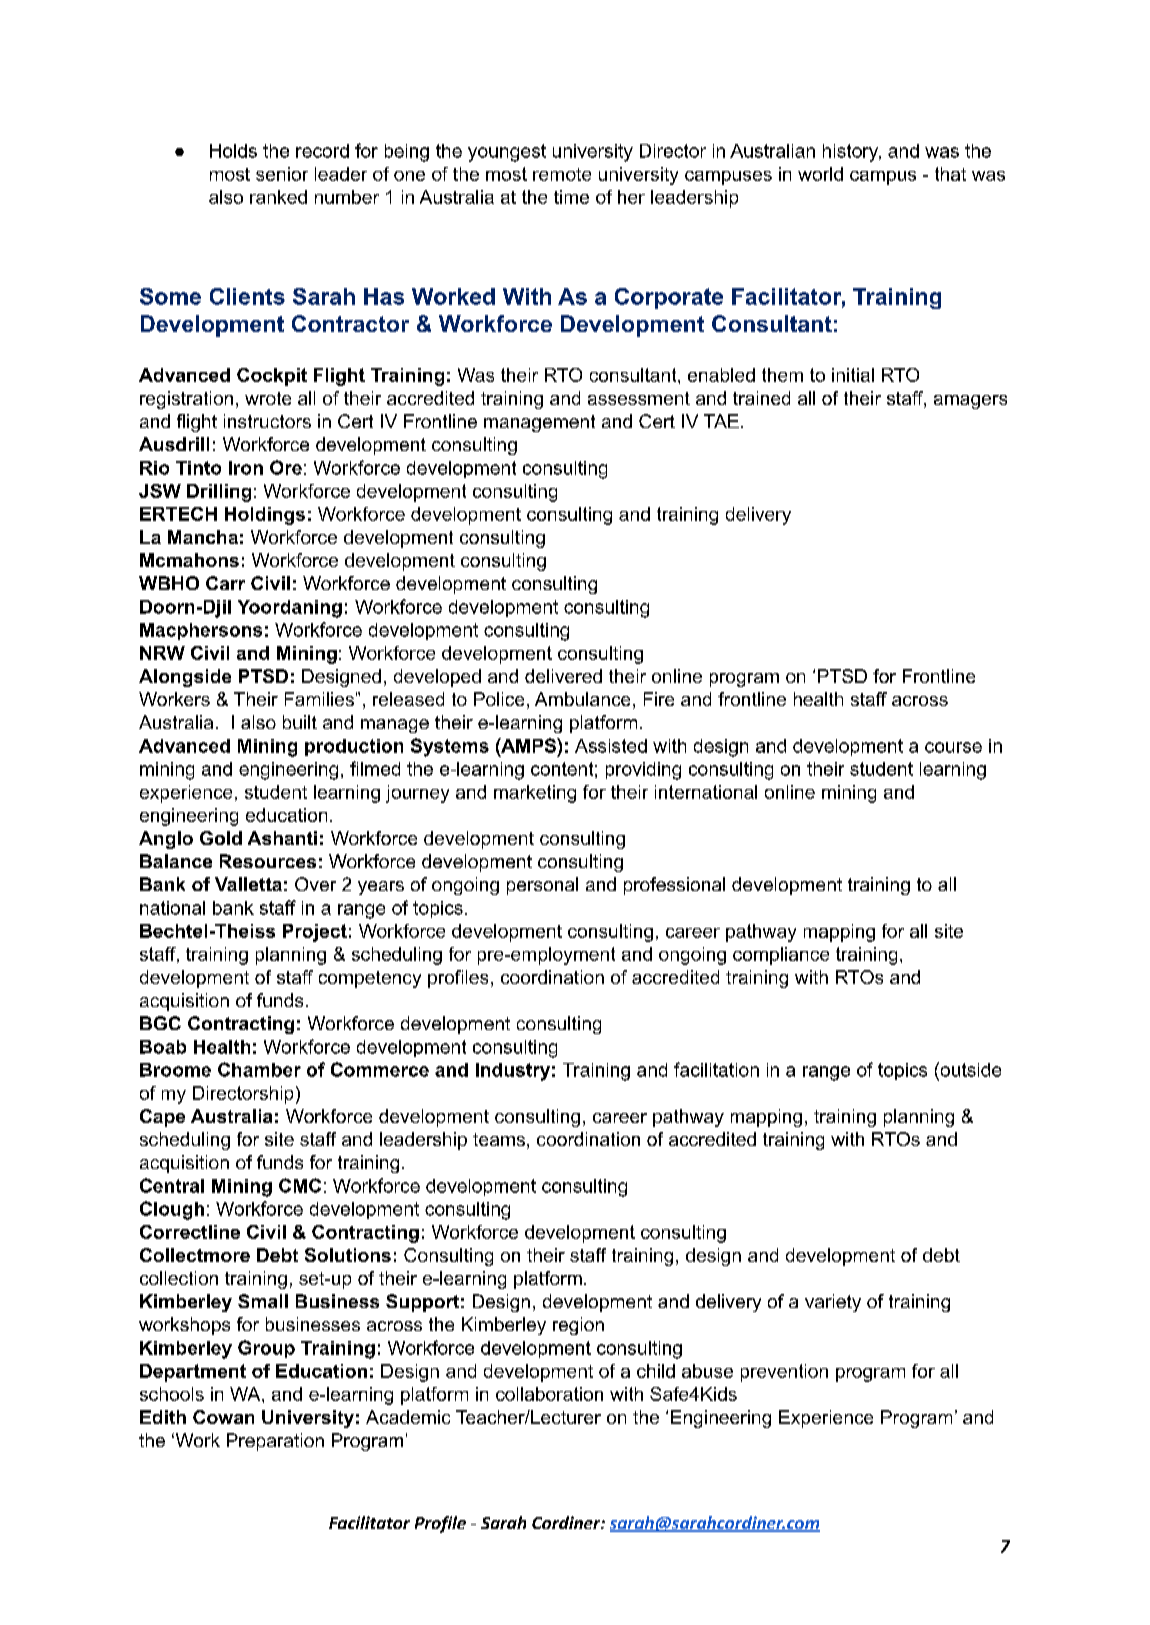 The width and height of the screenshot is (1150, 1625). What do you see at coordinates (282, 838) in the screenshot?
I see `Ashanti` at bounding box center [282, 838].
